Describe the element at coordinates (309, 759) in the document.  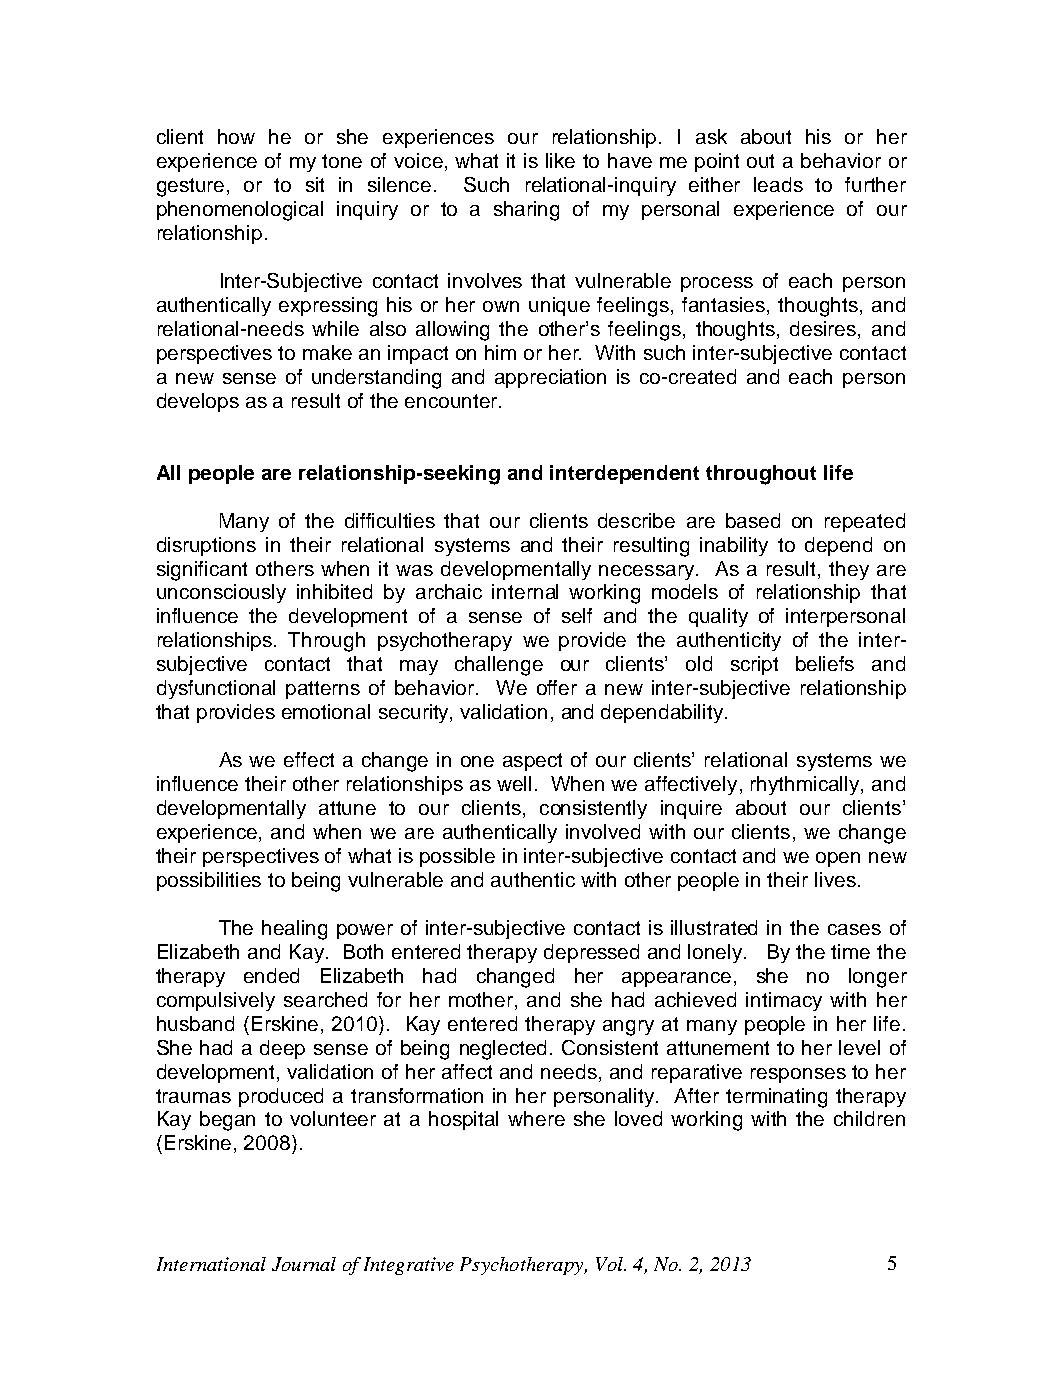
I see `effect` at that location.
